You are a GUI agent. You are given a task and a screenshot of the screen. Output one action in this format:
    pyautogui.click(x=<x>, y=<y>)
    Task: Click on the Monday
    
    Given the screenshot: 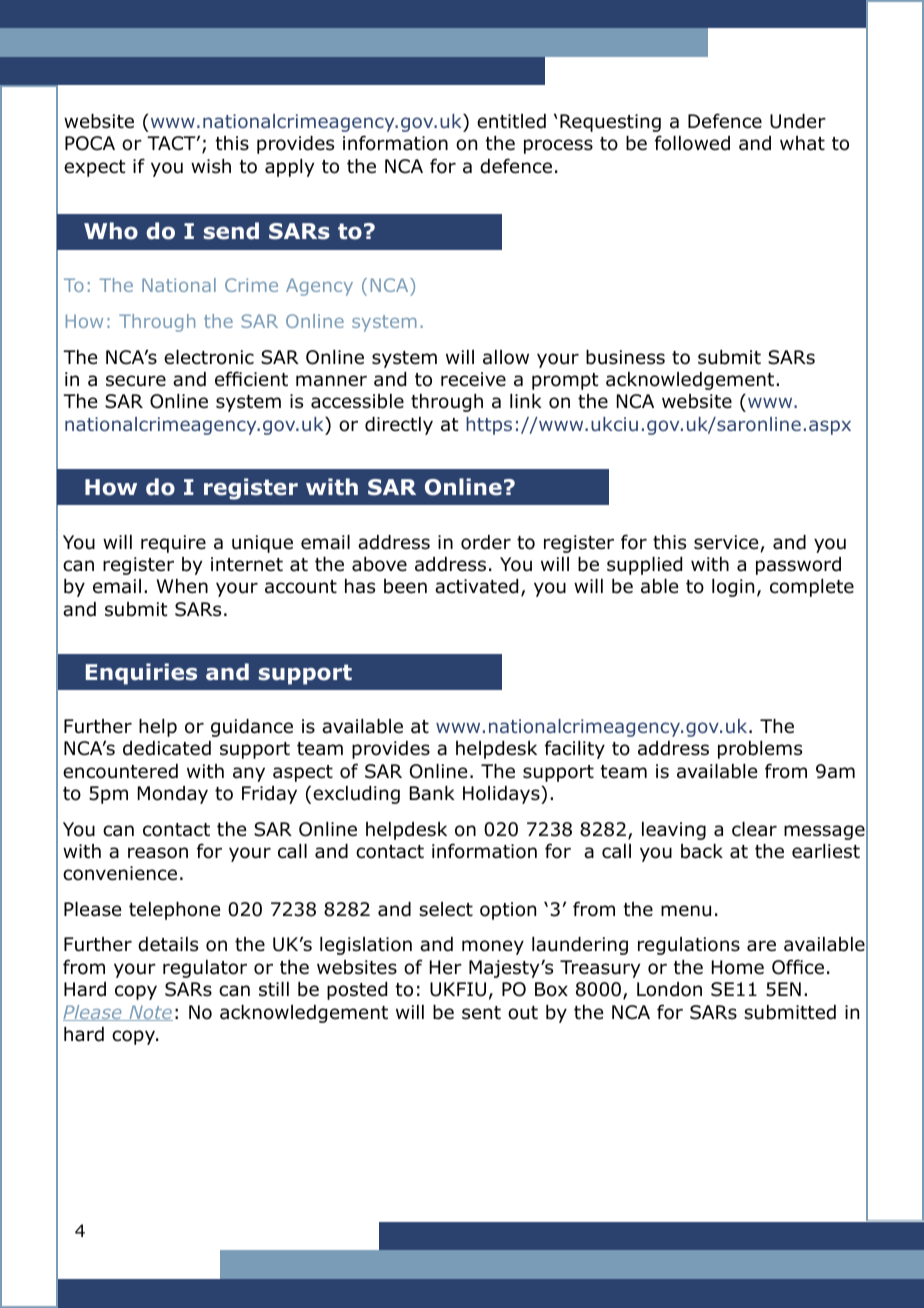 What is the action you would take?
    pyautogui.click(x=173, y=795)
